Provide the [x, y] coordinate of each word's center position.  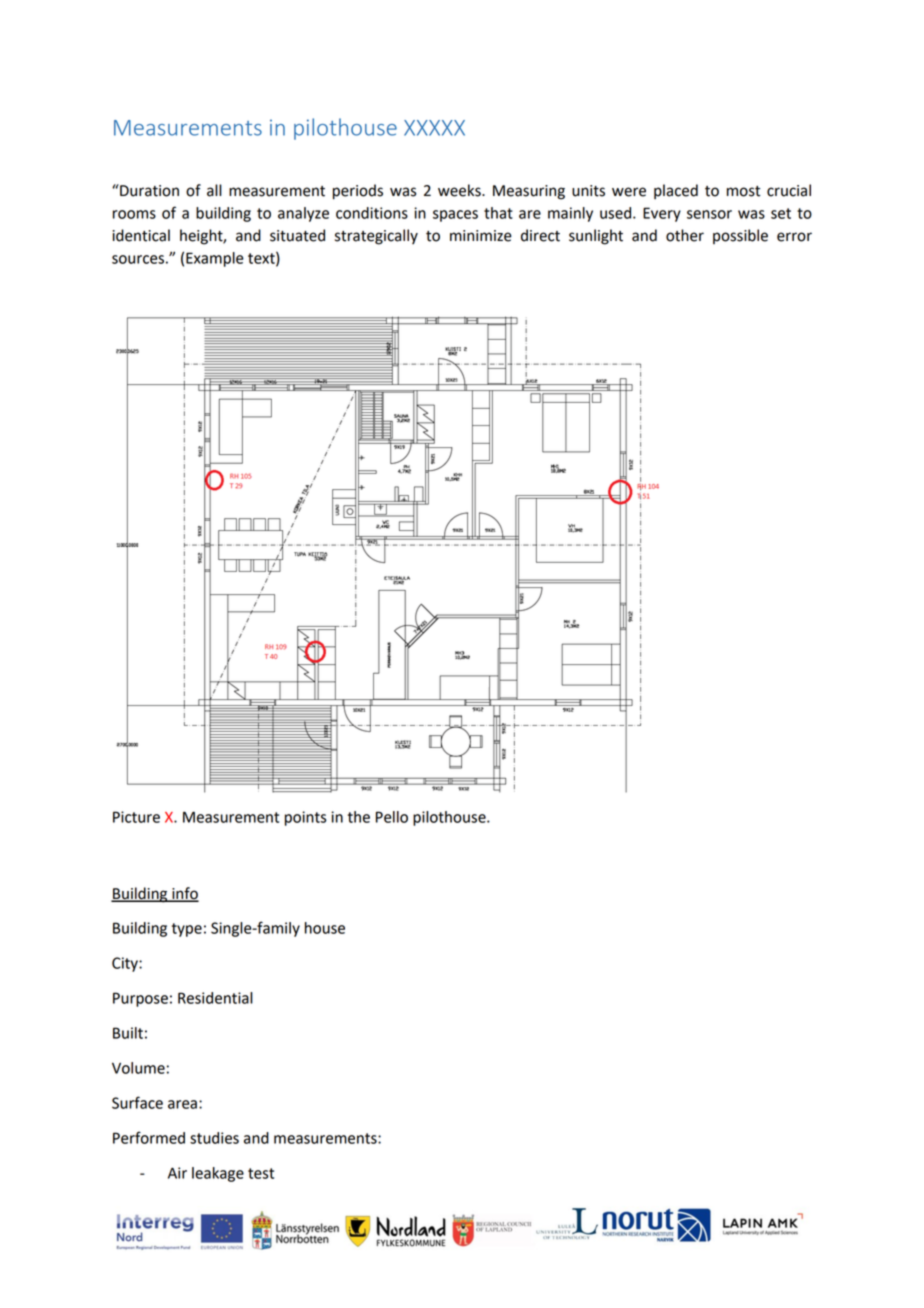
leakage [218, 1174]
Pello [392, 817]
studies [214, 1138]
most [743, 191]
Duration [148, 190]
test [261, 1173]
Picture [136, 817]
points [305, 818]
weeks [460, 190]
